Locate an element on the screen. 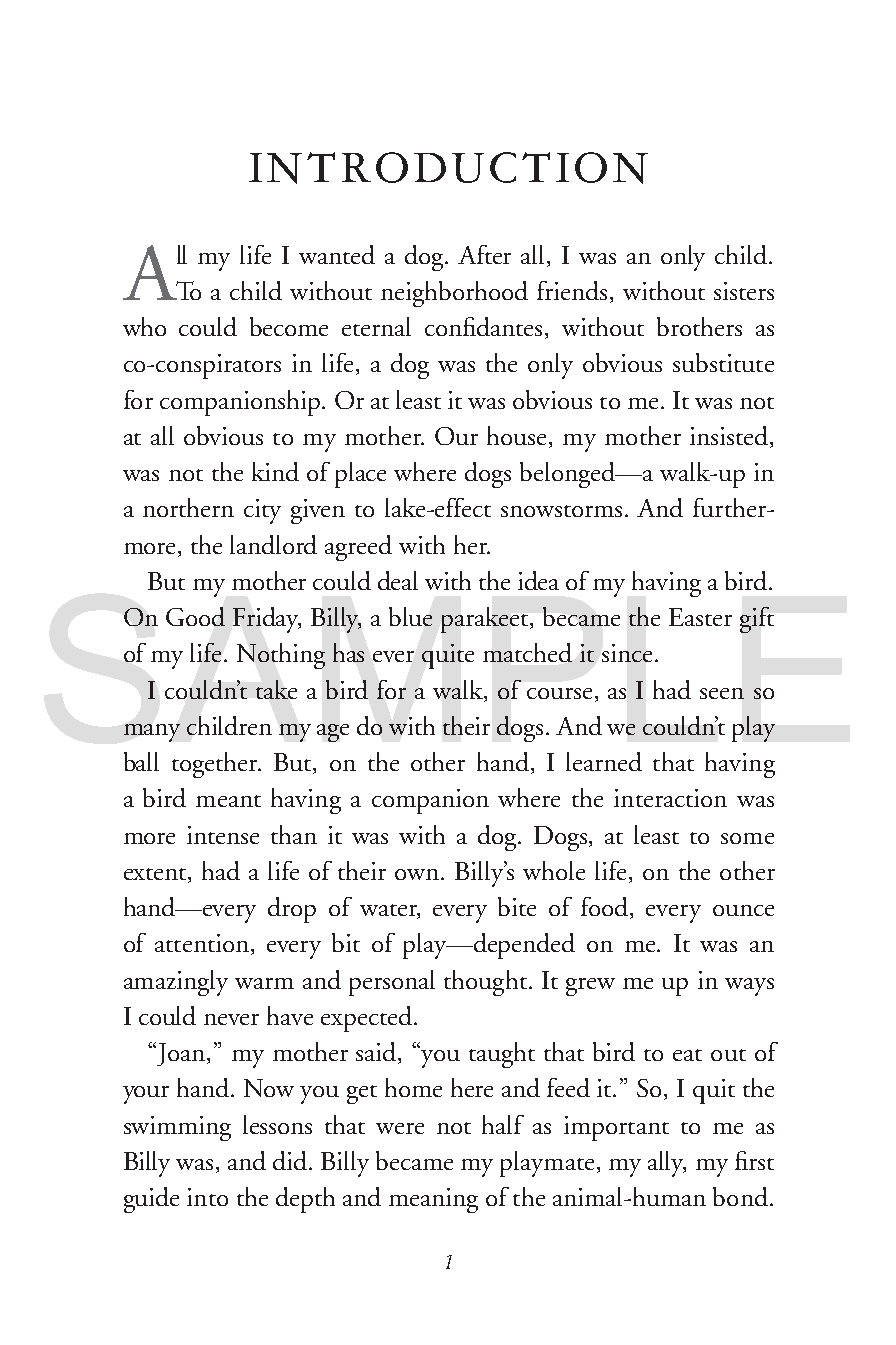 The image size is (896, 1345). SAMPLE is located at coordinates (449, 666).
